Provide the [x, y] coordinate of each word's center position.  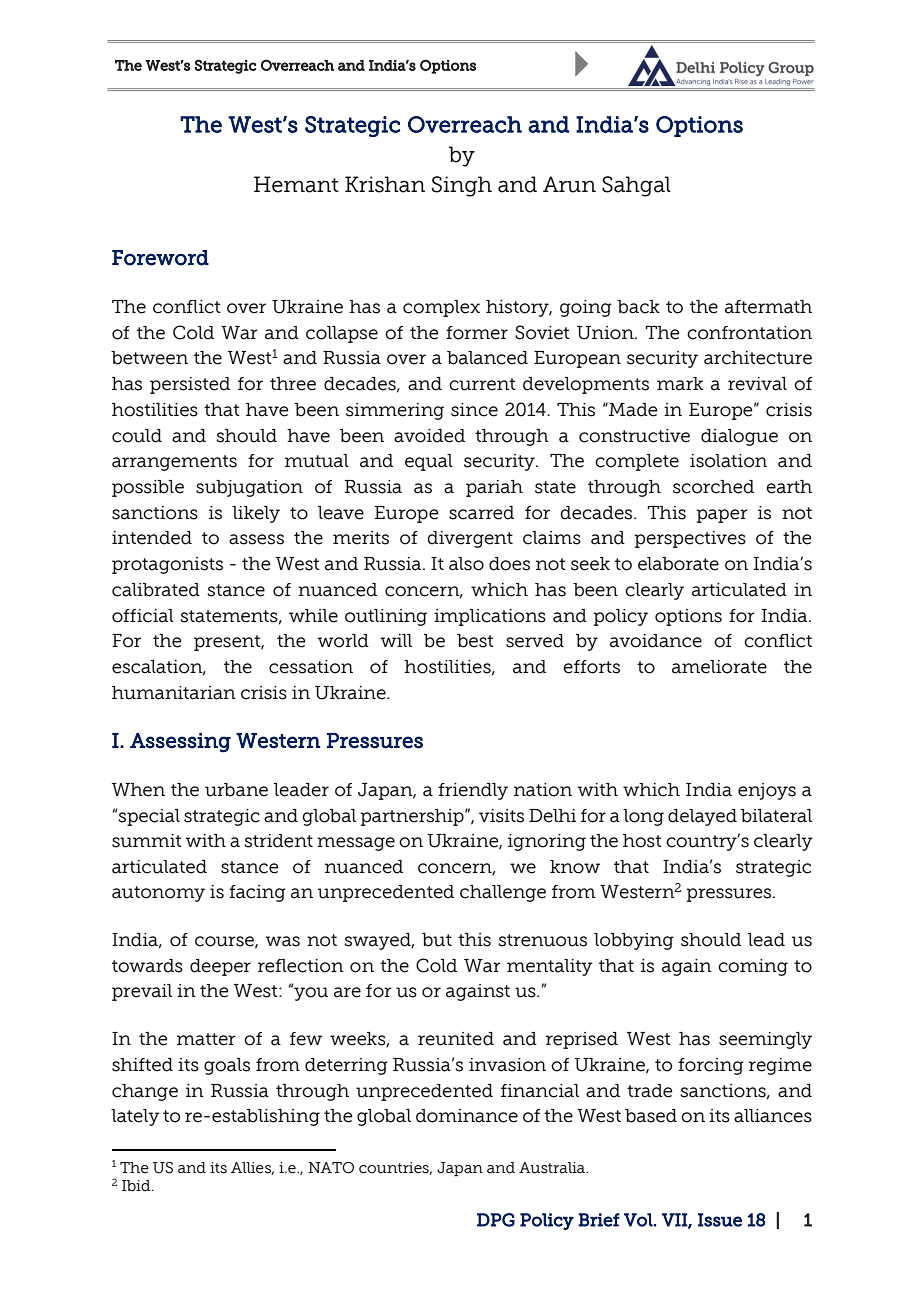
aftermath [768, 307]
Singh [462, 186]
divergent [470, 539]
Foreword [160, 258]
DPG [496, 1220]
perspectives [690, 539]
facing [257, 893]
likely [256, 514]
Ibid [137, 1186]
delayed [702, 817]
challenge [503, 893]
